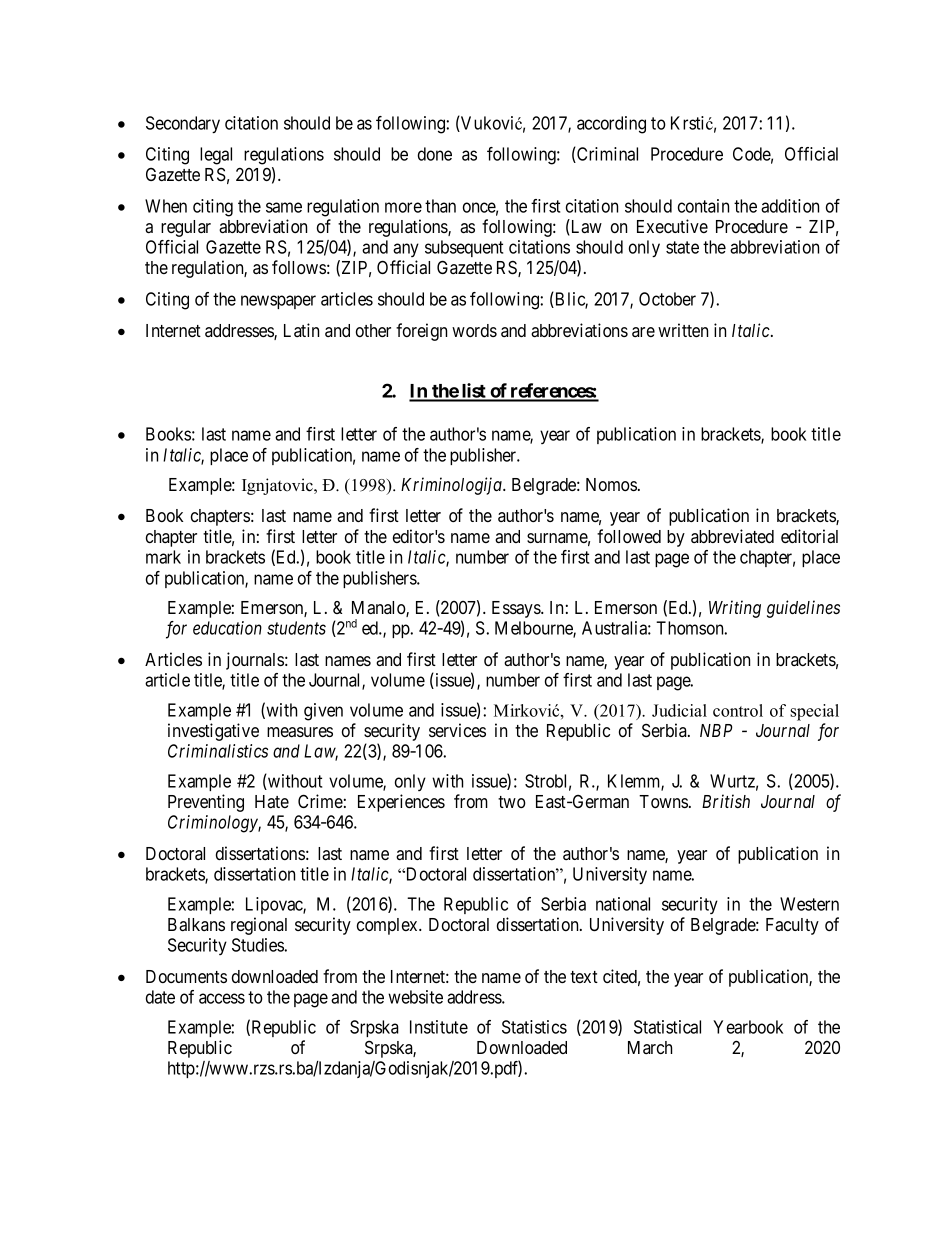  Describe the element at coordinates (735, 609) in the page. I see `Writing` at that location.
